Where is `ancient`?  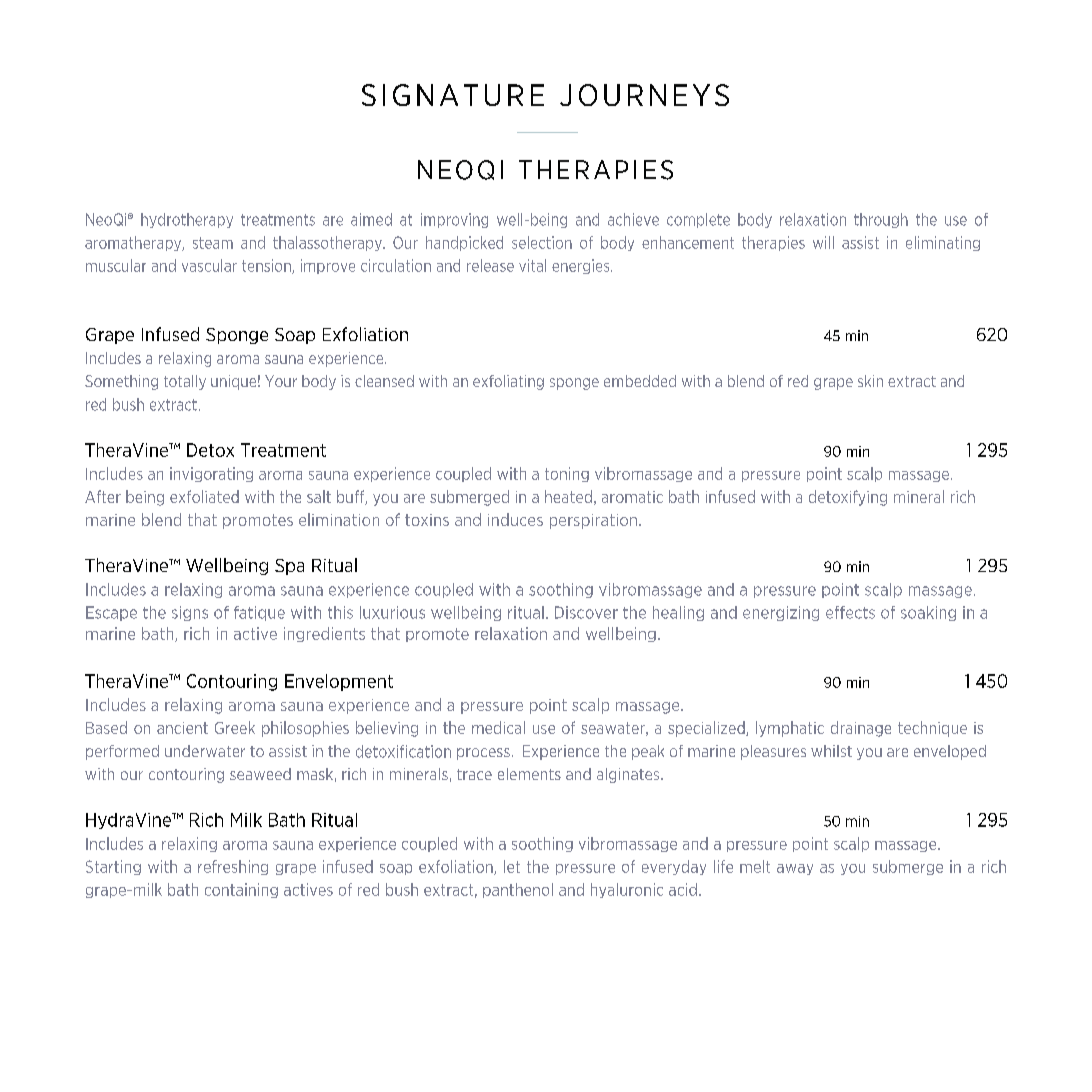 ancient is located at coordinates (182, 728).
